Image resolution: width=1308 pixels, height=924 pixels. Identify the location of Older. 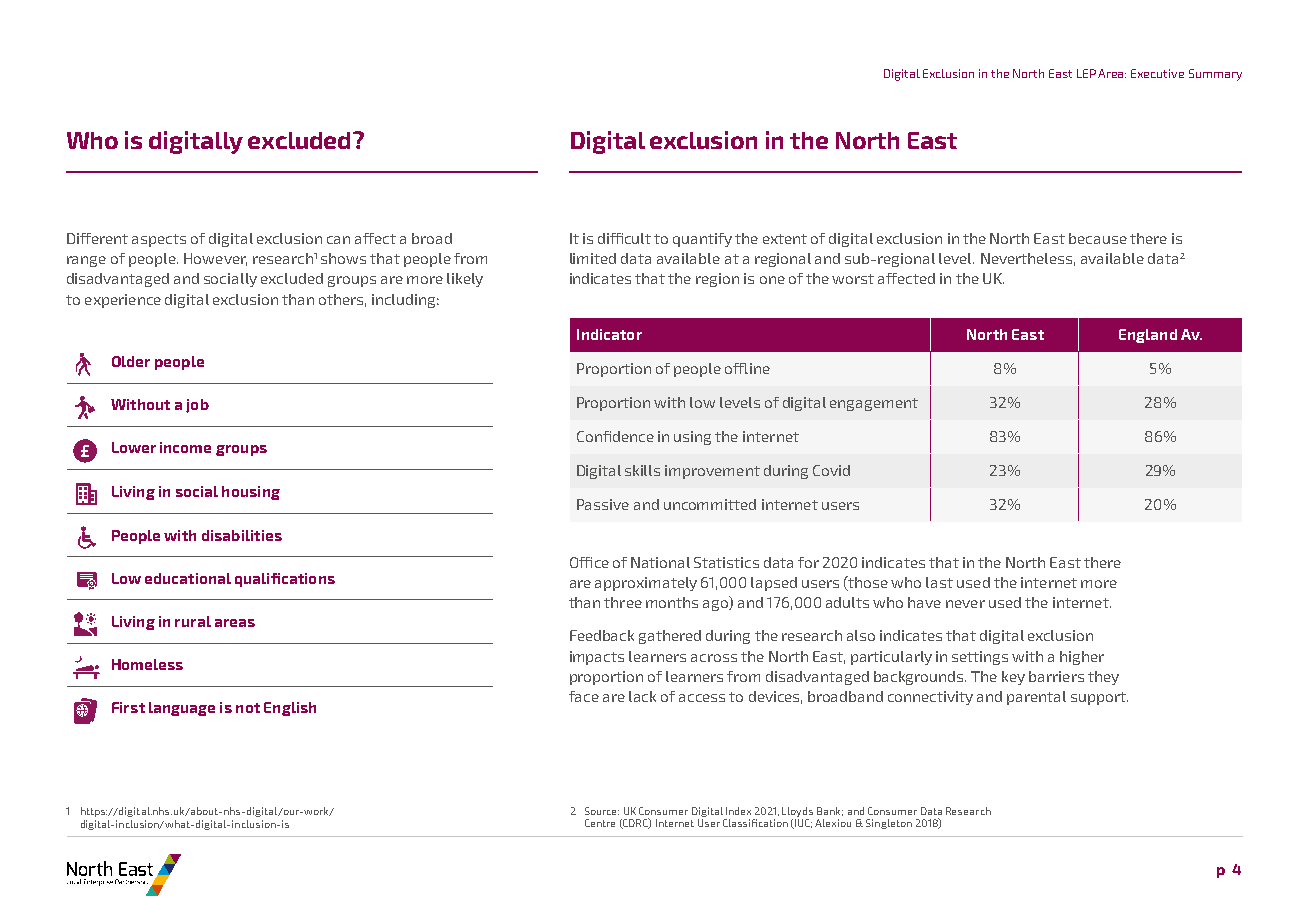
(131, 361).
